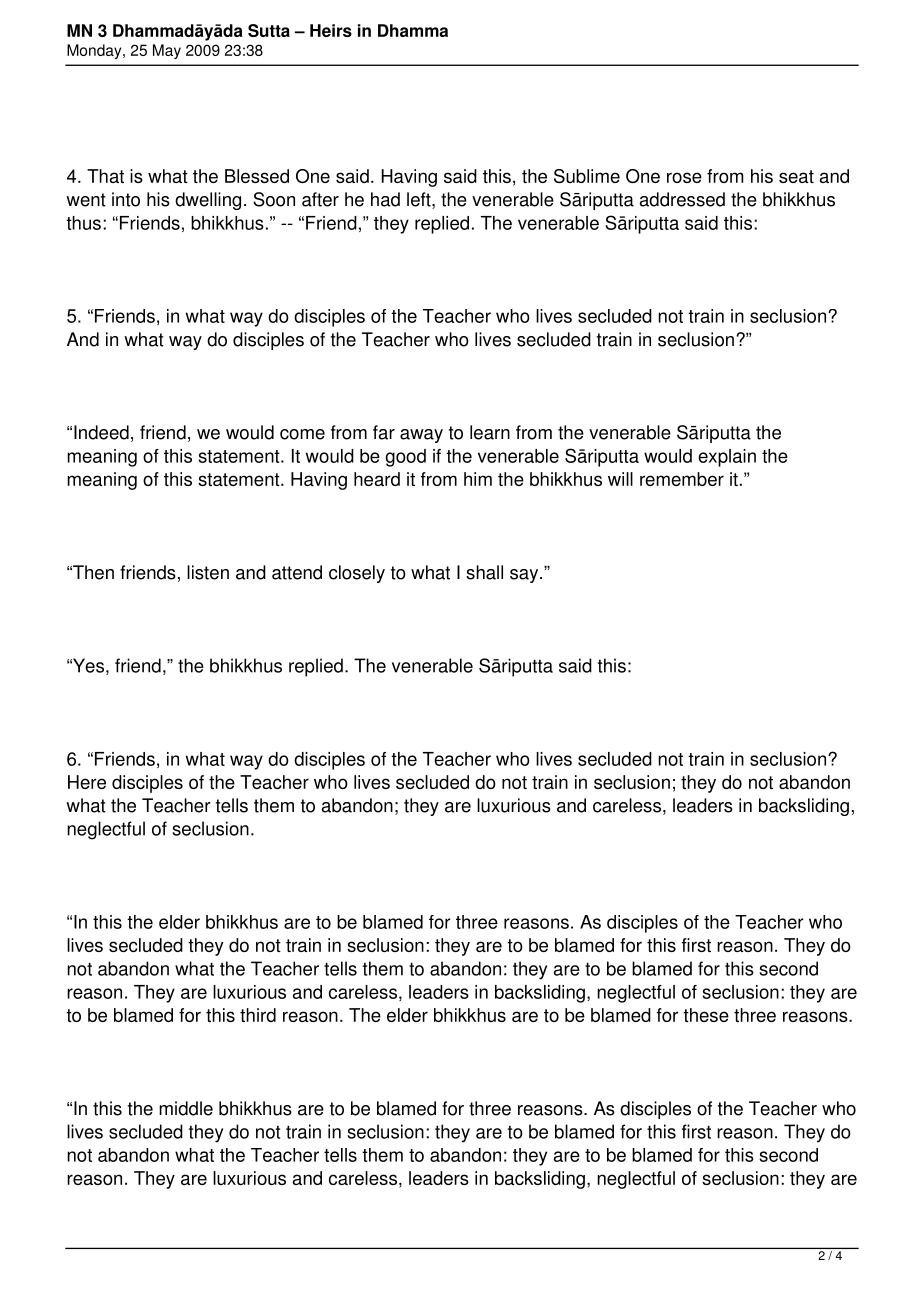 The width and height of the document is (924, 1308). What do you see at coordinates (684, 177) in the document?
I see `rose` at bounding box center [684, 177].
